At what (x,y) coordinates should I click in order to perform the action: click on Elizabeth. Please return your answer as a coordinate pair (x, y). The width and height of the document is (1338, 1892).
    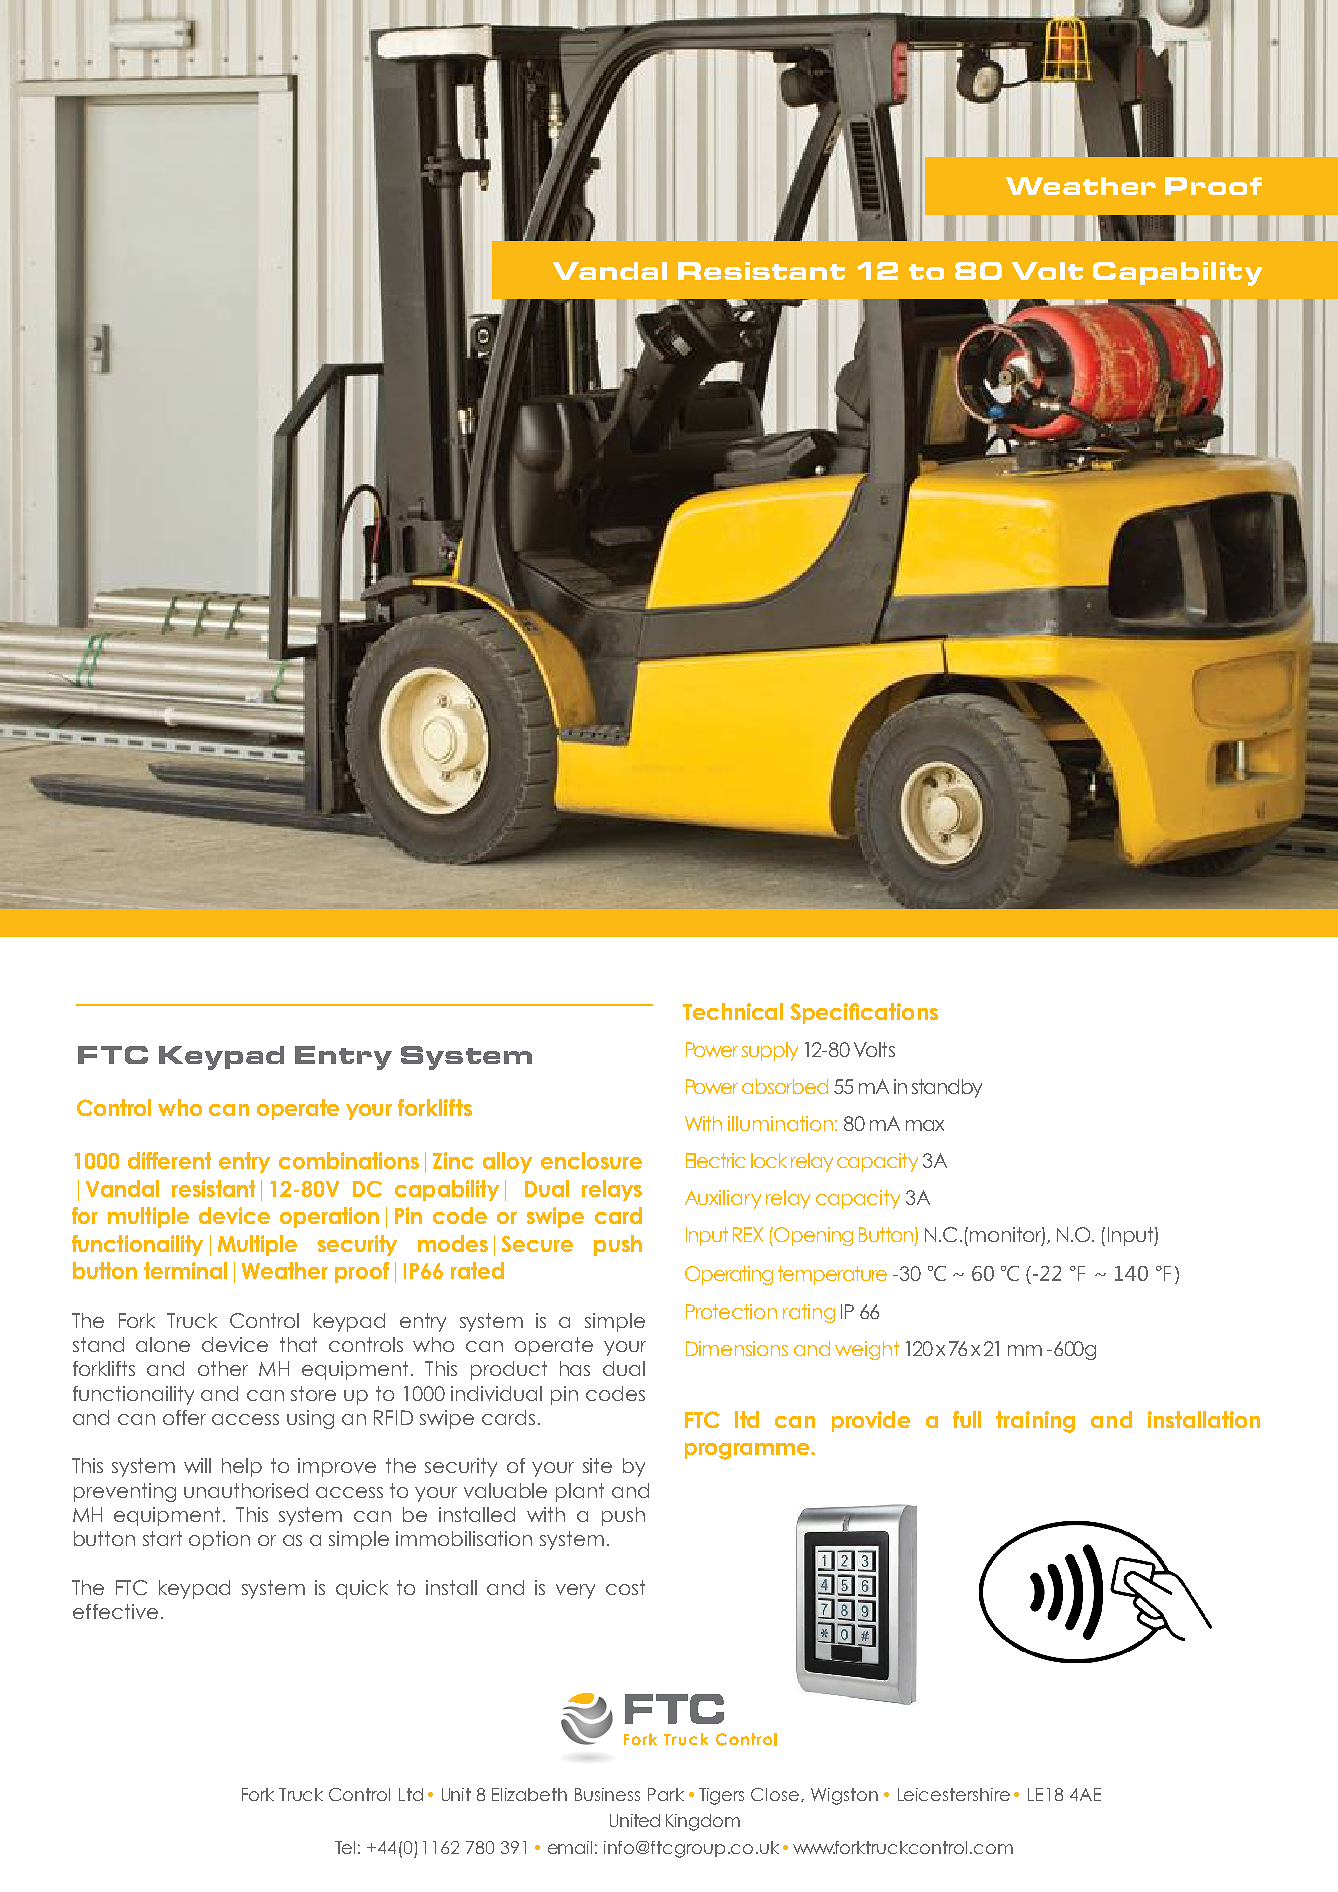
    Looking at the image, I should click on (529, 1794).
